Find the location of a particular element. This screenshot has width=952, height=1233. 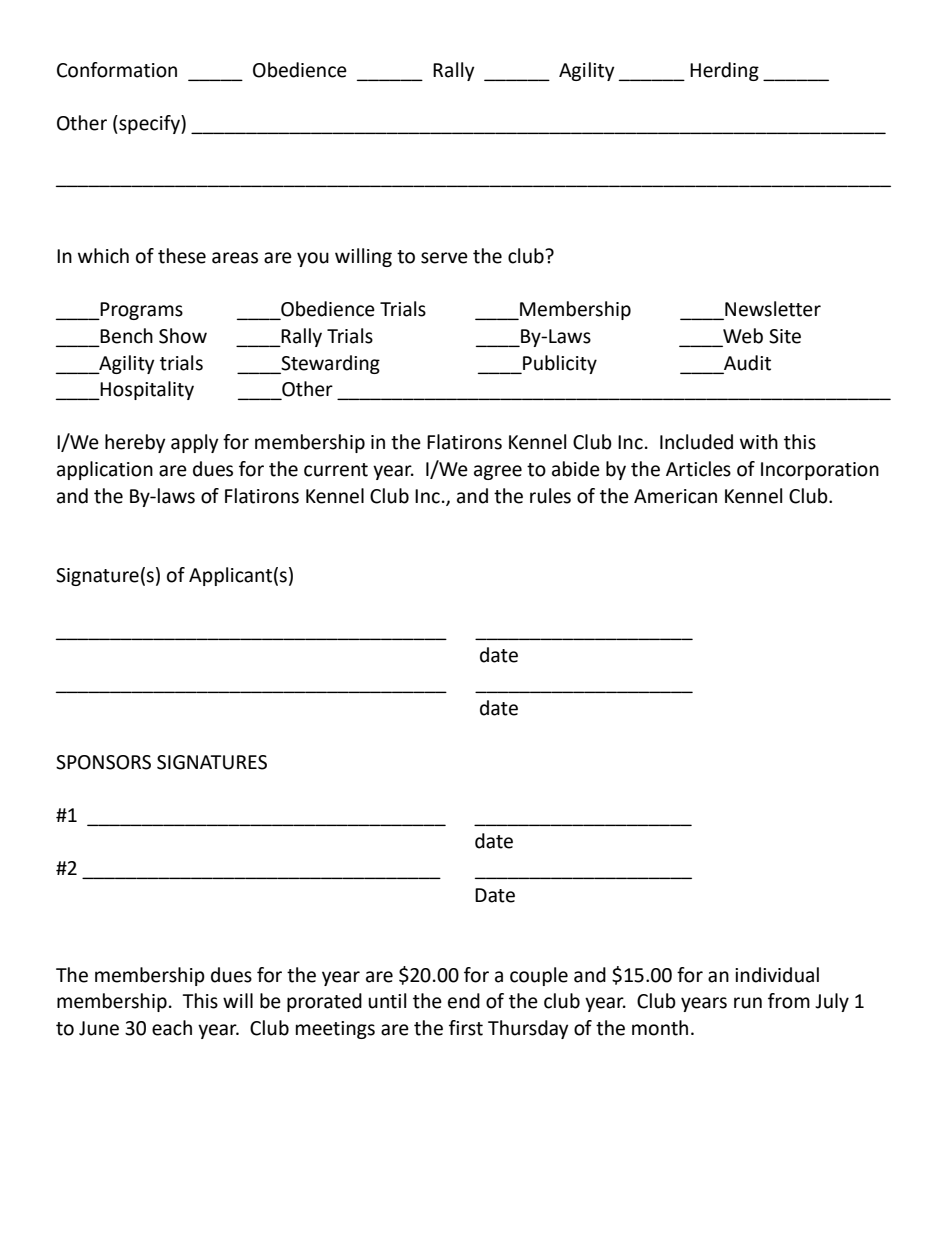

American is located at coordinates (675, 496).
